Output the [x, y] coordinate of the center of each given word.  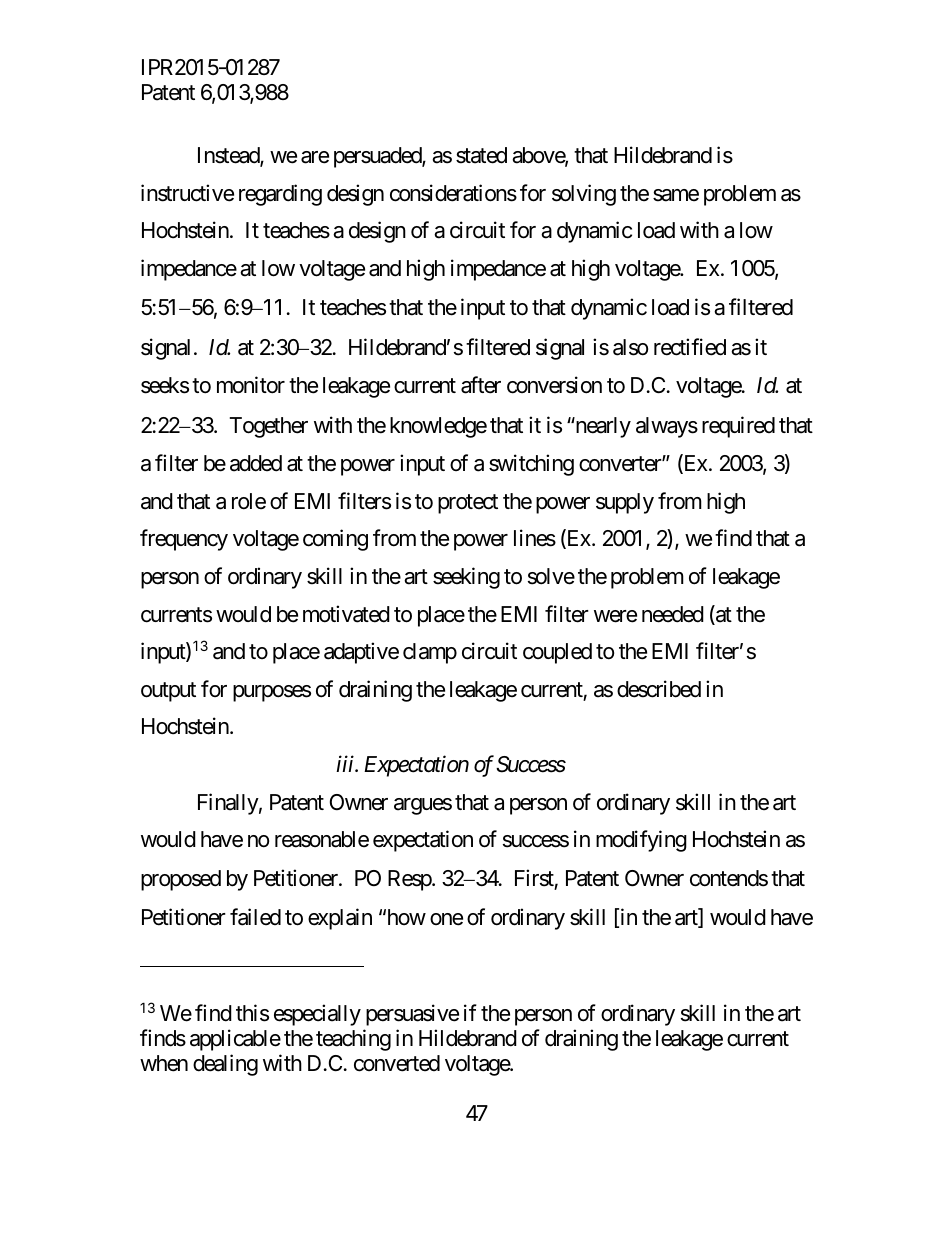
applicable [235, 1040]
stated [481, 155]
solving [584, 195]
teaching [353, 1040]
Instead [229, 156]
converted [397, 1063]
